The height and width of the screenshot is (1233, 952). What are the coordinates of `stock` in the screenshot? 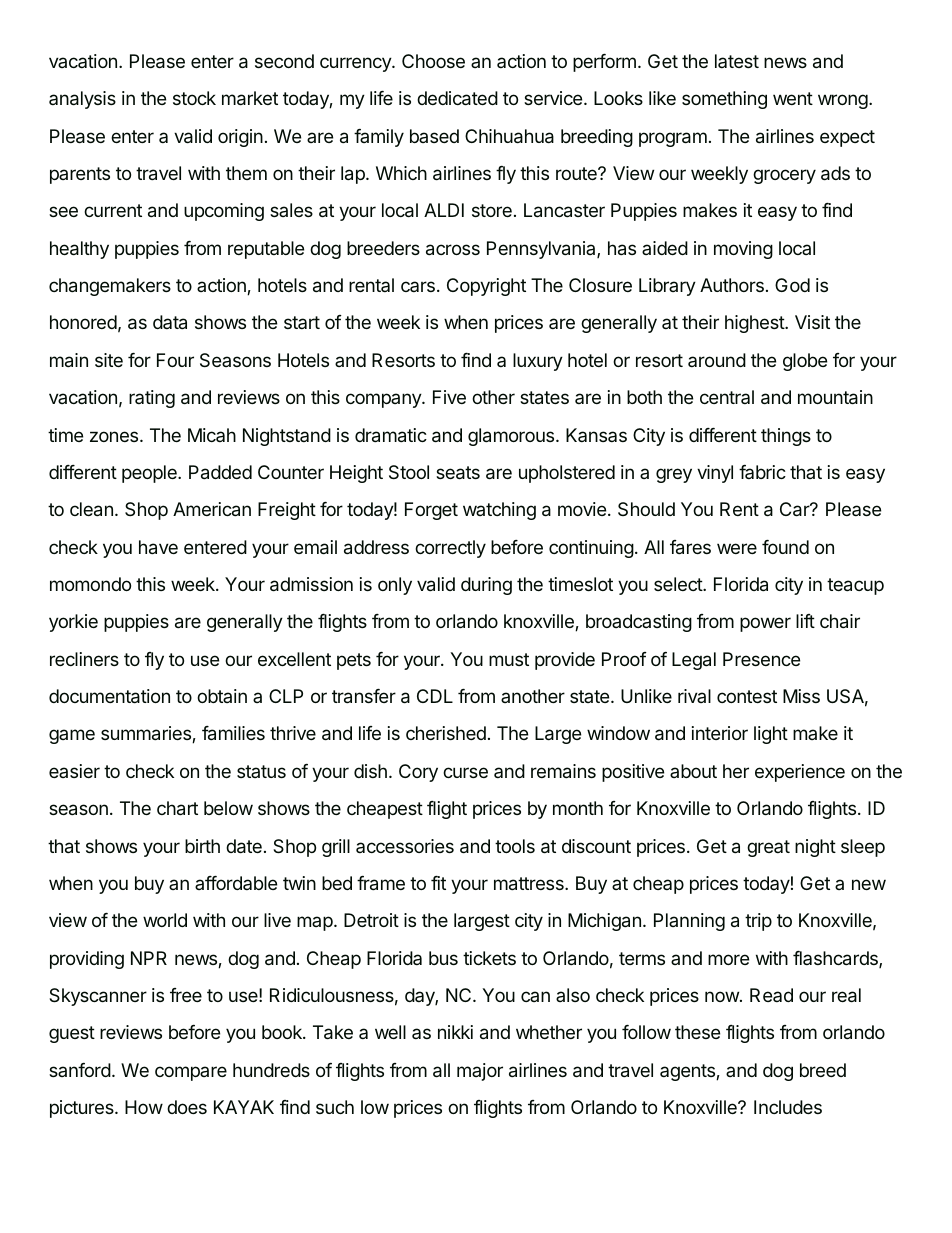 It's located at (194, 98).
